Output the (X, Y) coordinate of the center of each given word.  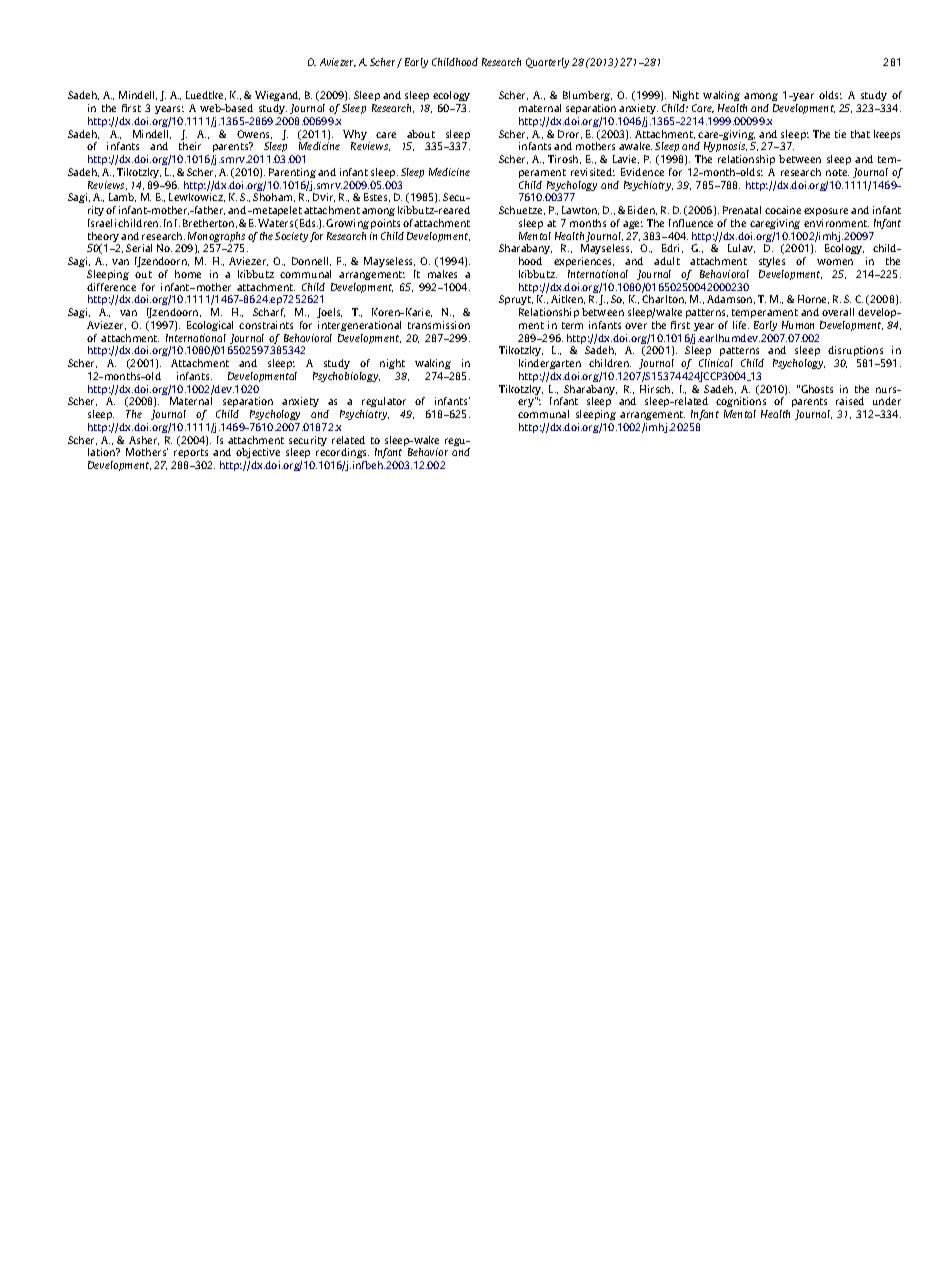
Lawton (580, 210)
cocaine (783, 210)
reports (192, 455)
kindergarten (550, 364)
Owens (254, 134)
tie (840, 134)
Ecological (210, 326)
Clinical (716, 363)
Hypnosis (725, 147)
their (190, 146)
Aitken (568, 299)
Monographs (216, 238)
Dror (570, 134)
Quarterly (547, 63)
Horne (813, 299)
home (188, 274)
